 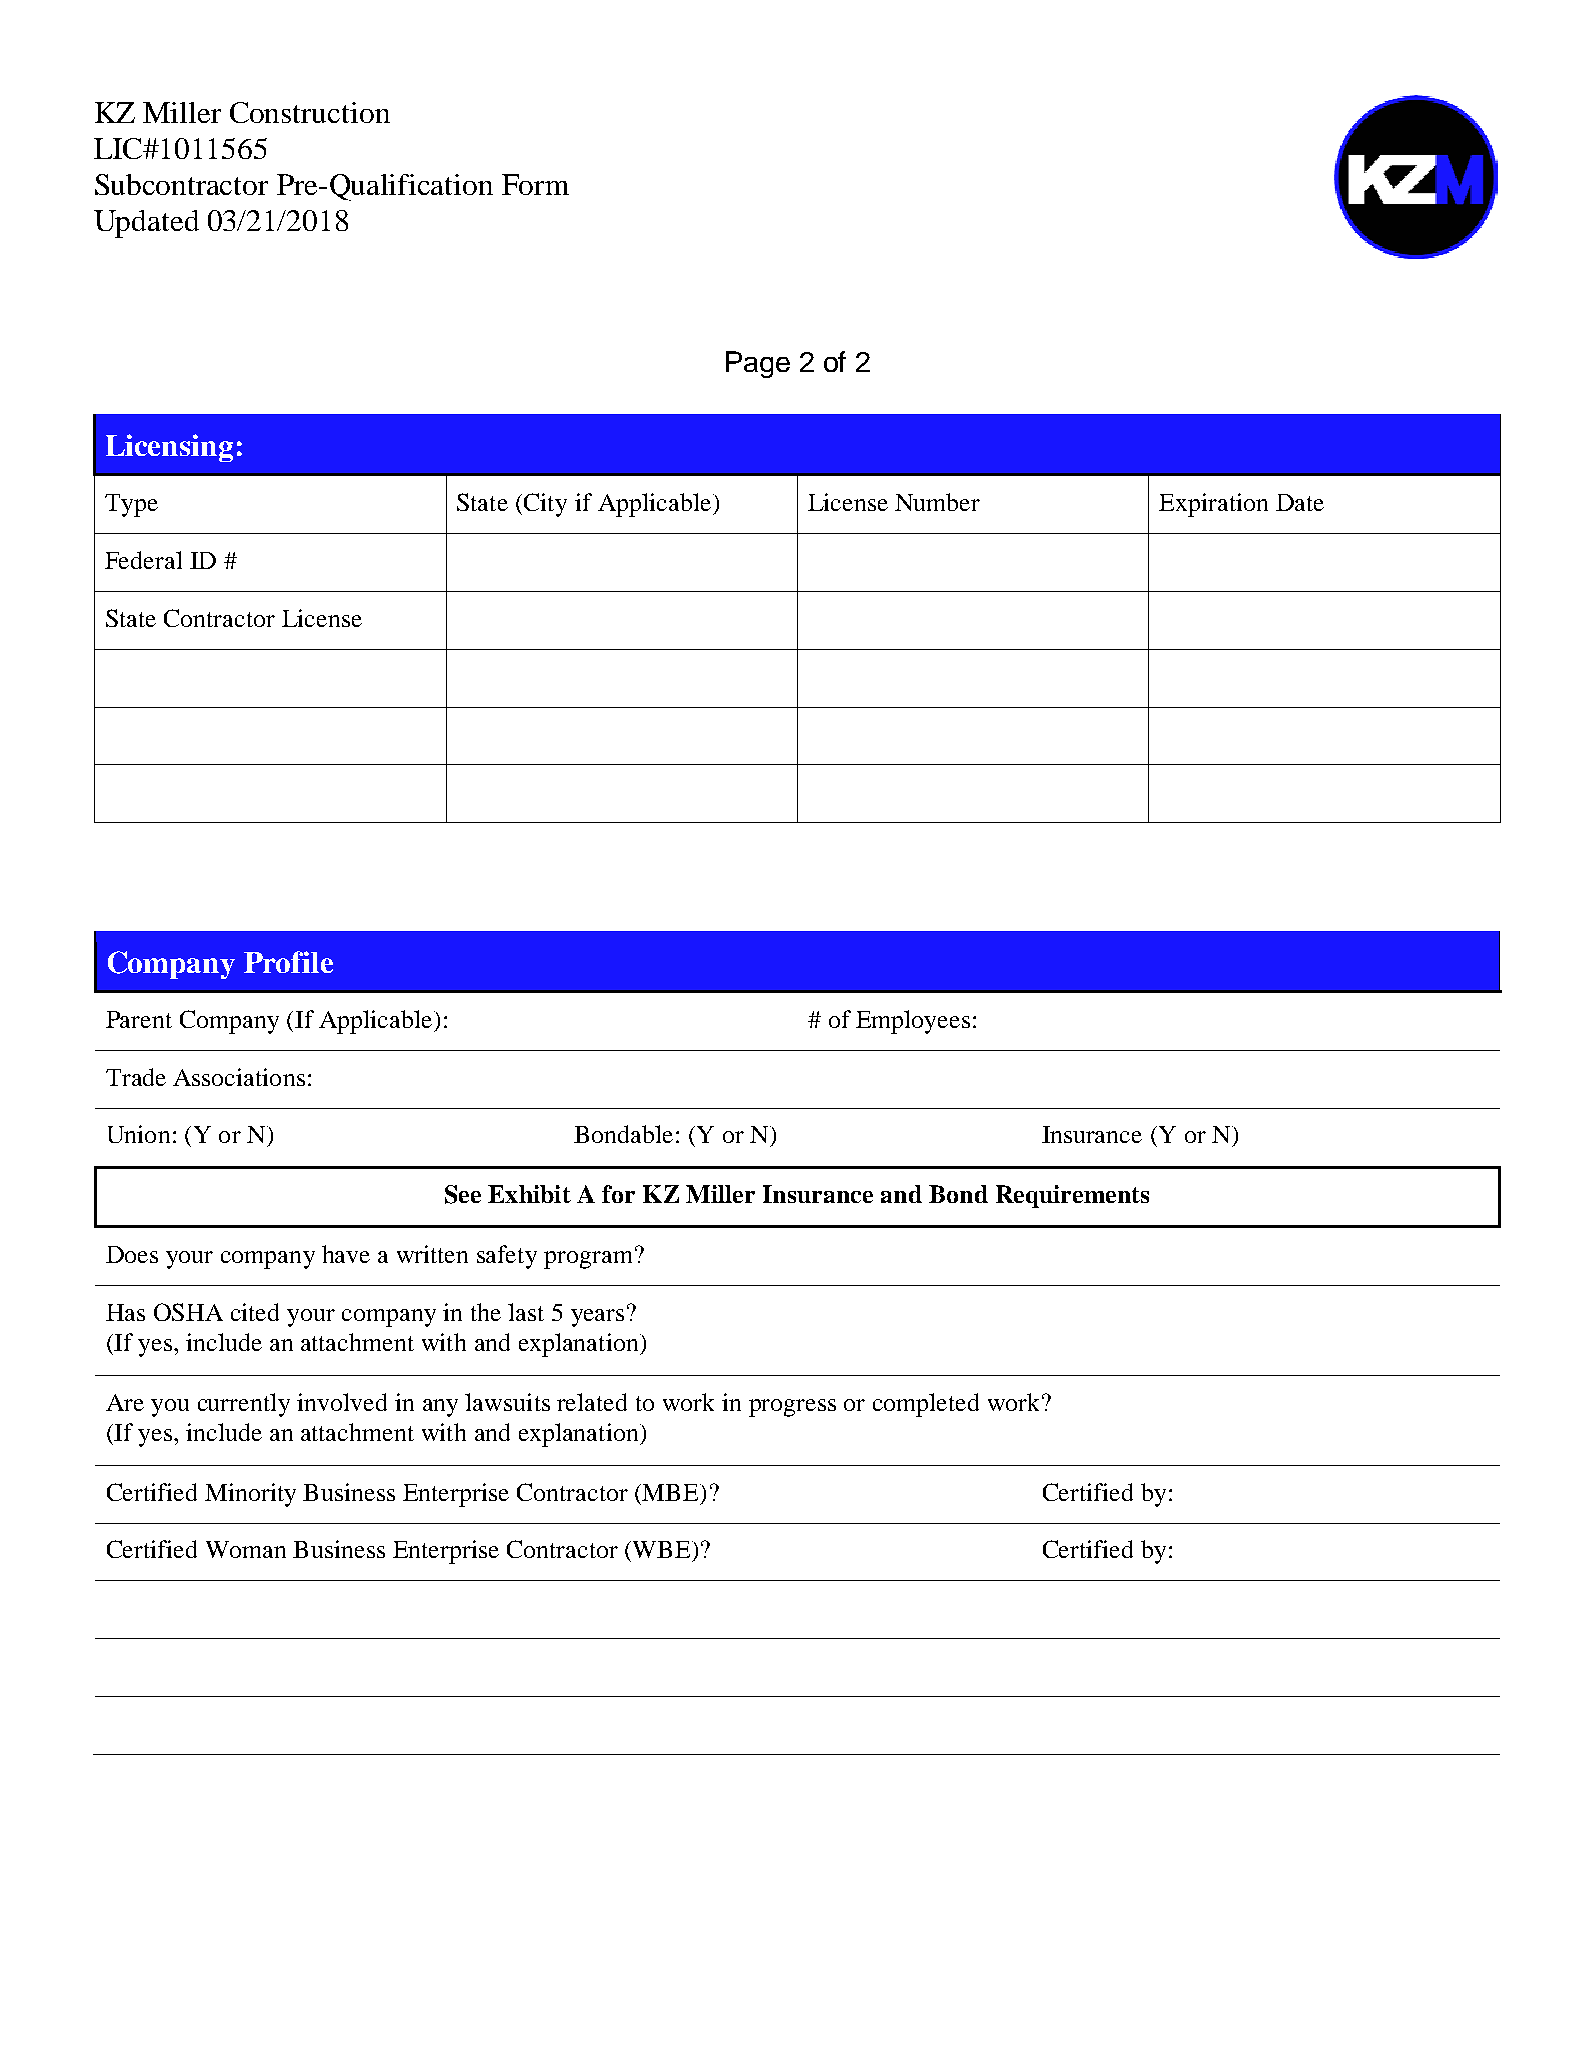 I want to click on Federal, so click(x=143, y=560).
